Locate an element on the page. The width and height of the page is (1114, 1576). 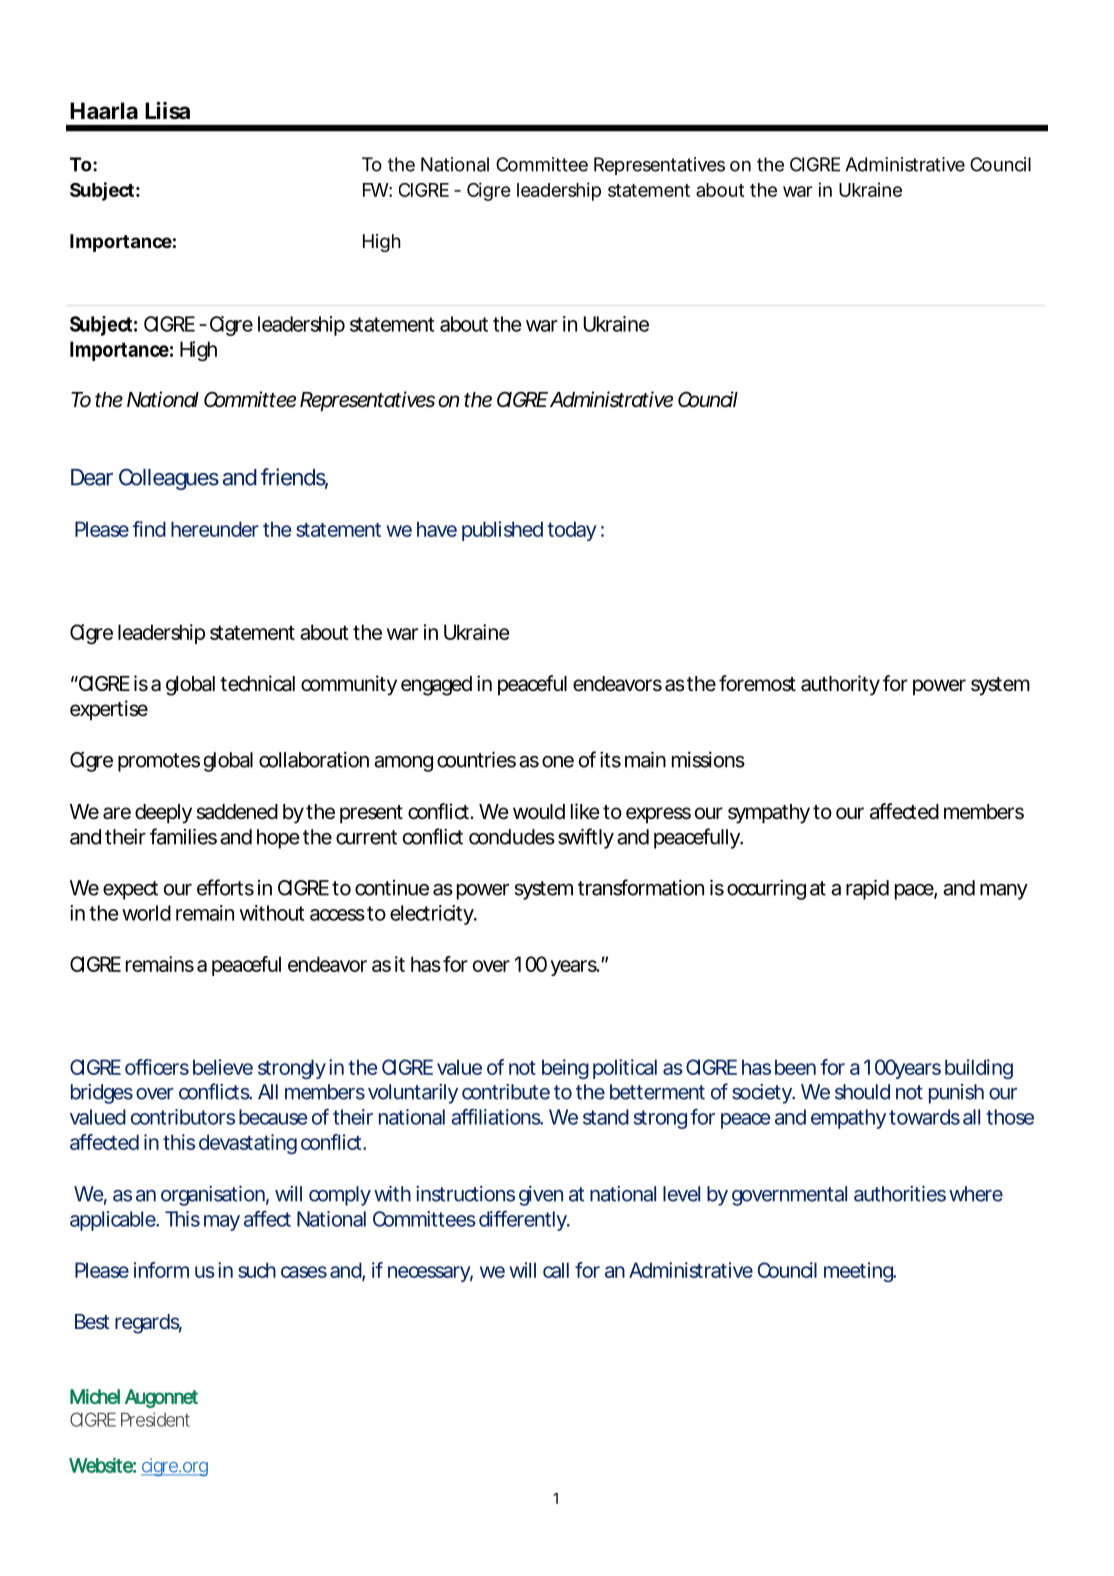
pace is located at coordinates (914, 892).
